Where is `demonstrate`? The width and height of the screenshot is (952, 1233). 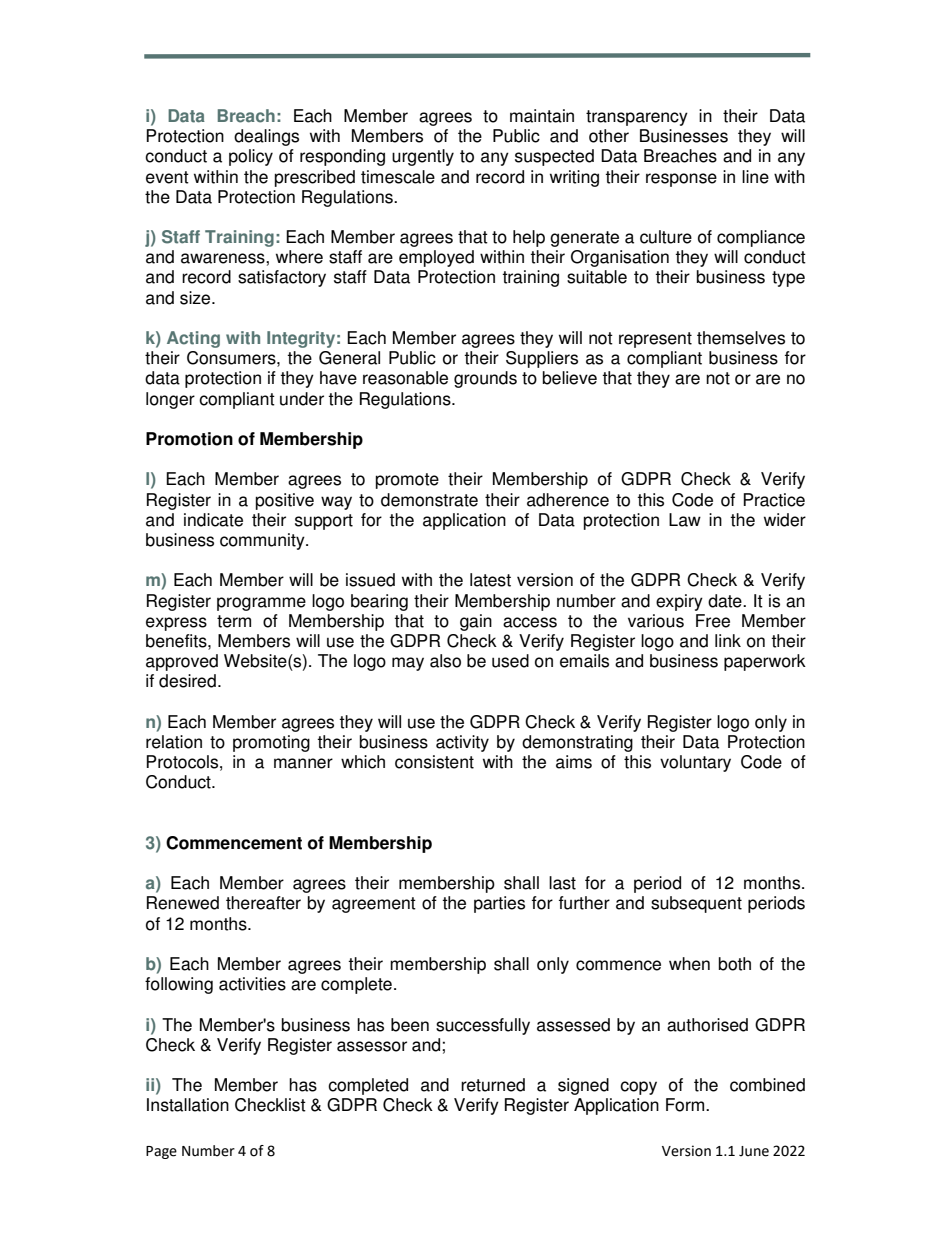 demonstrate is located at coordinates (429, 500).
